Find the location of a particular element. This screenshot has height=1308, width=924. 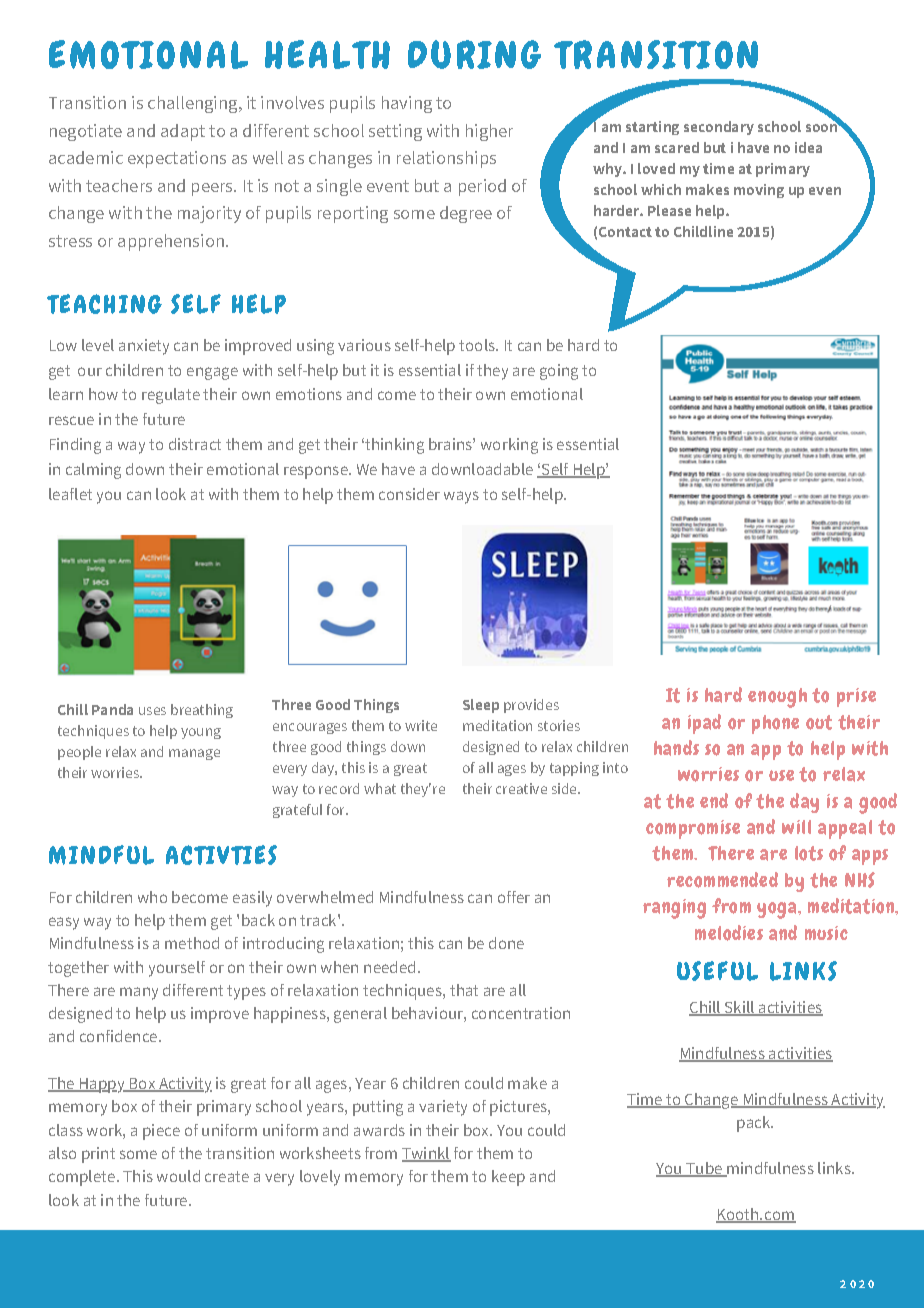

secondary is located at coordinates (719, 128).
